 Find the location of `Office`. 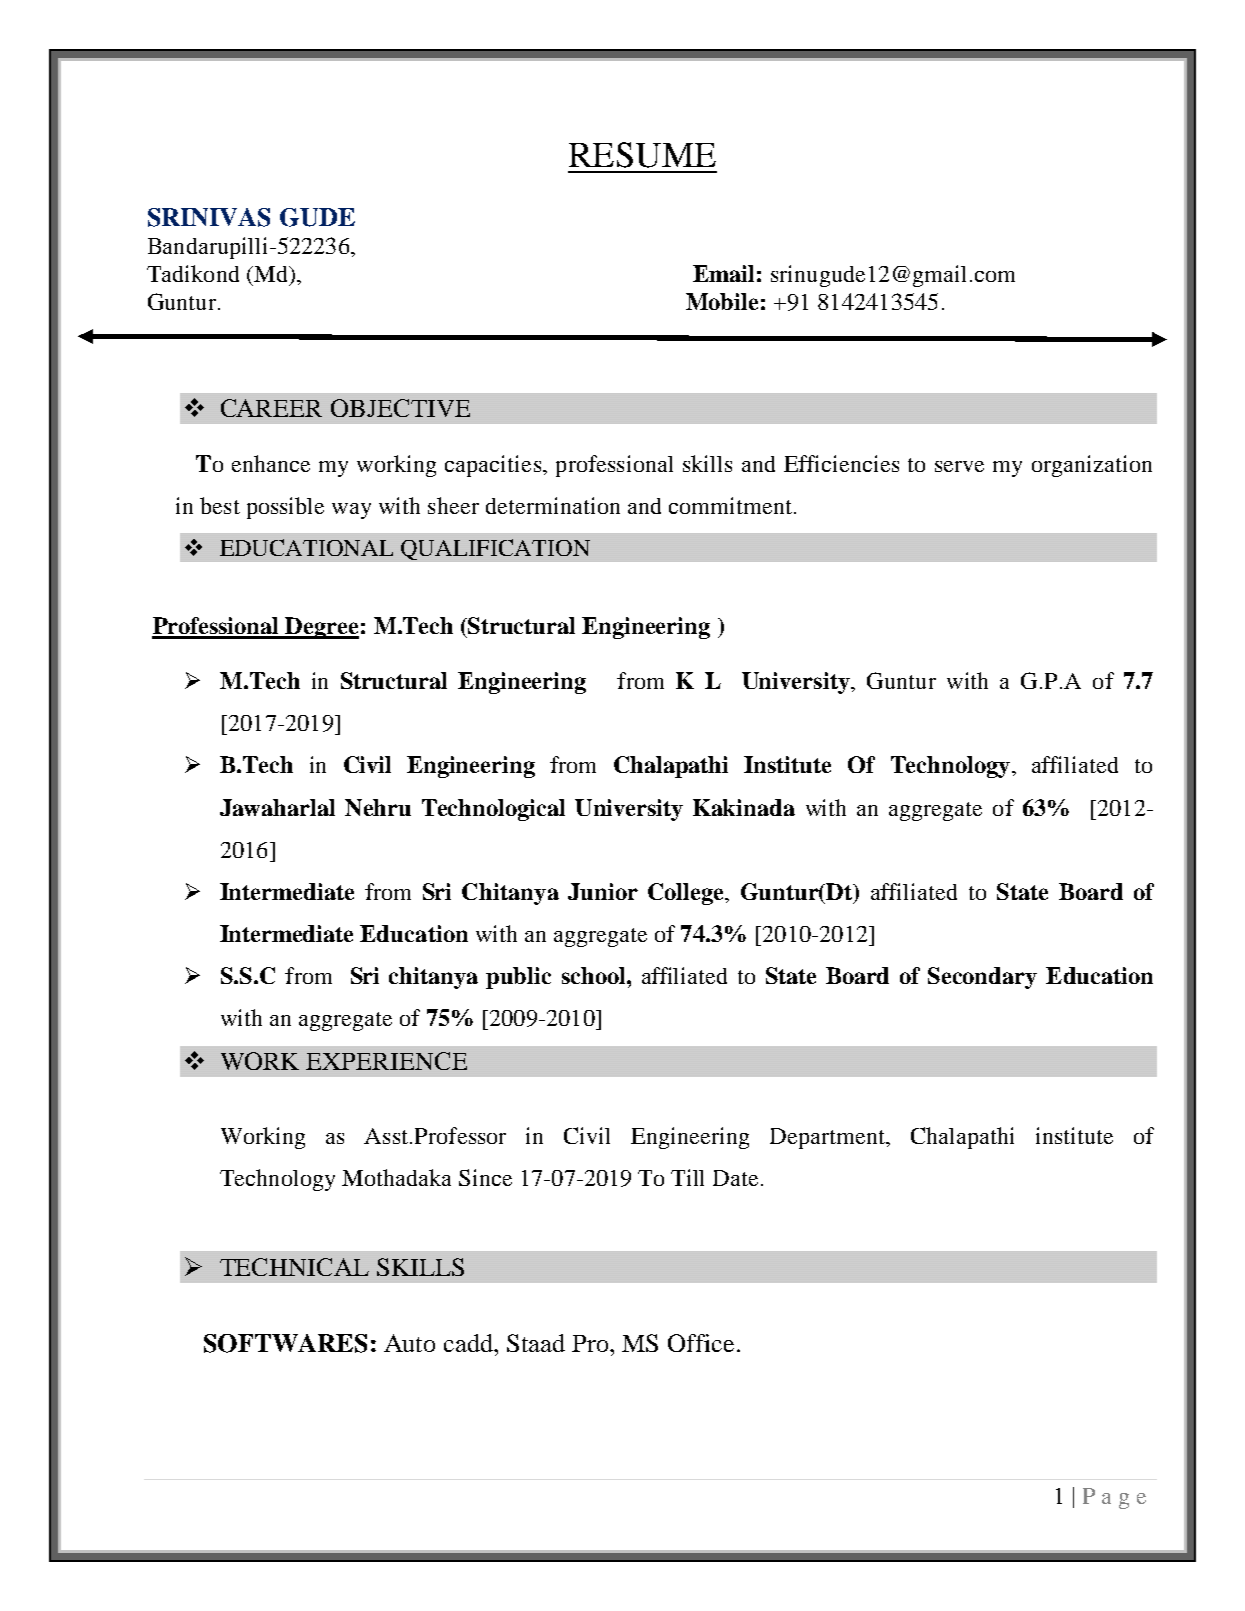

Office is located at coordinates (701, 1343).
